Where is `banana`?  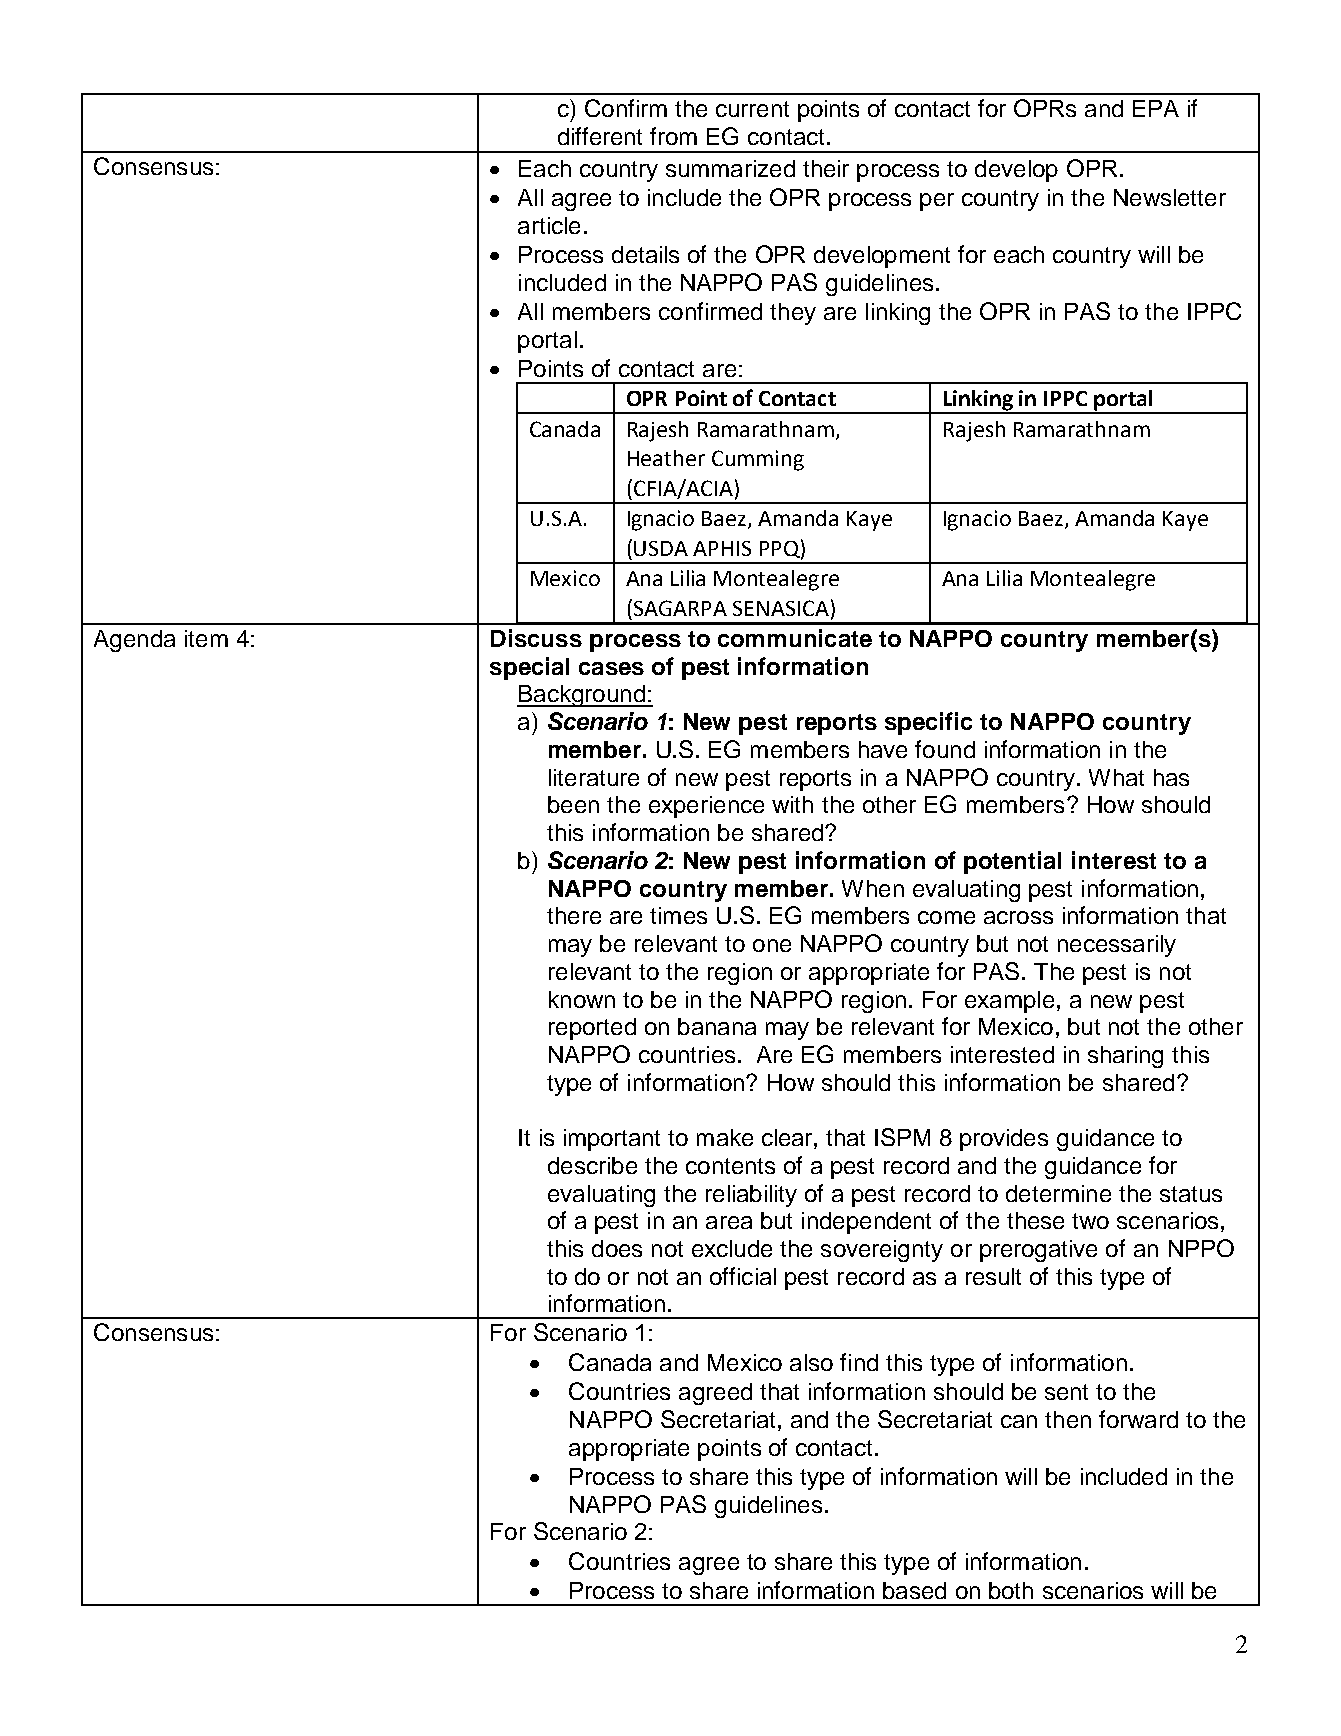
banana is located at coordinates (717, 1026).
